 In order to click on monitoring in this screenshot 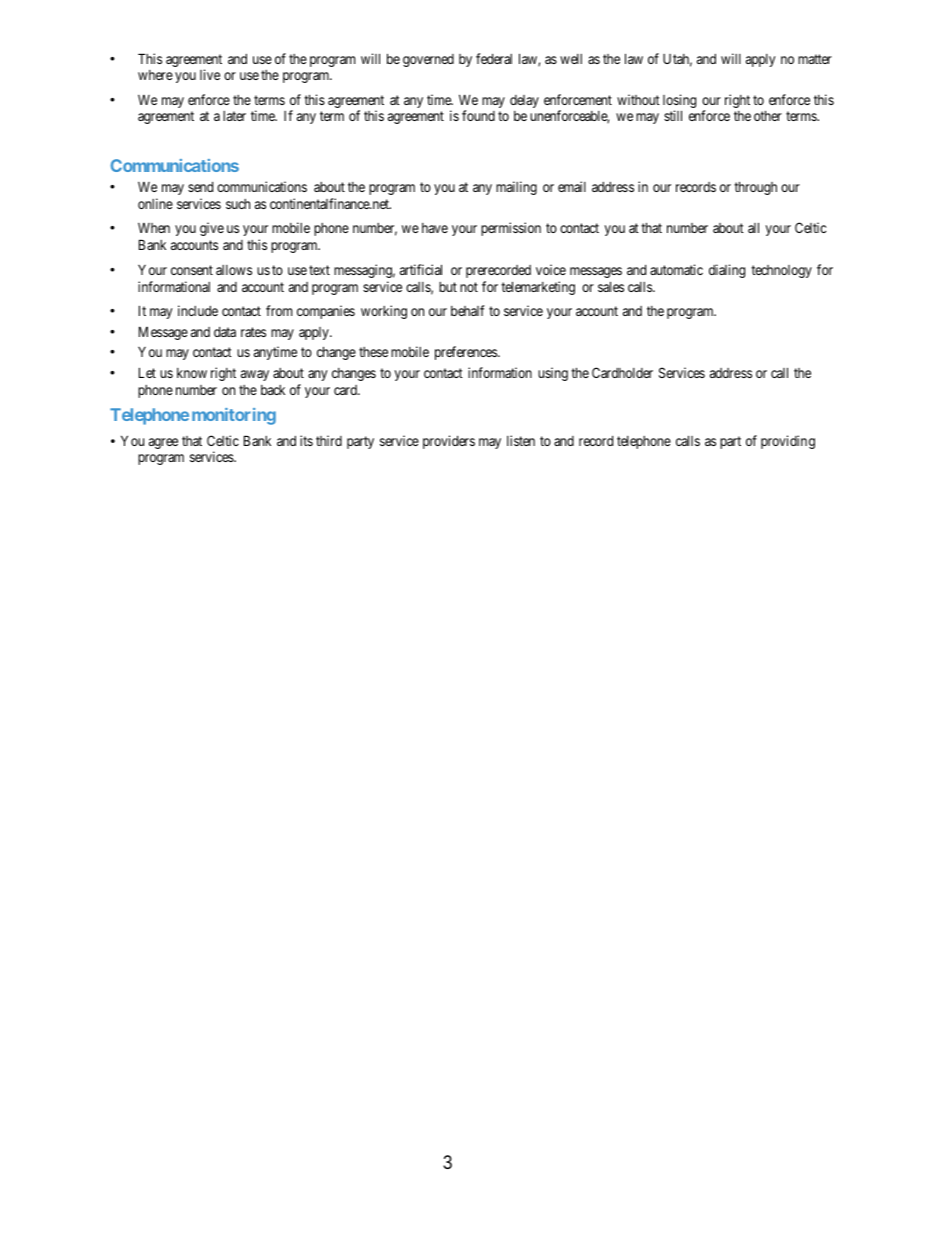, I will do `click(234, 416)`.
